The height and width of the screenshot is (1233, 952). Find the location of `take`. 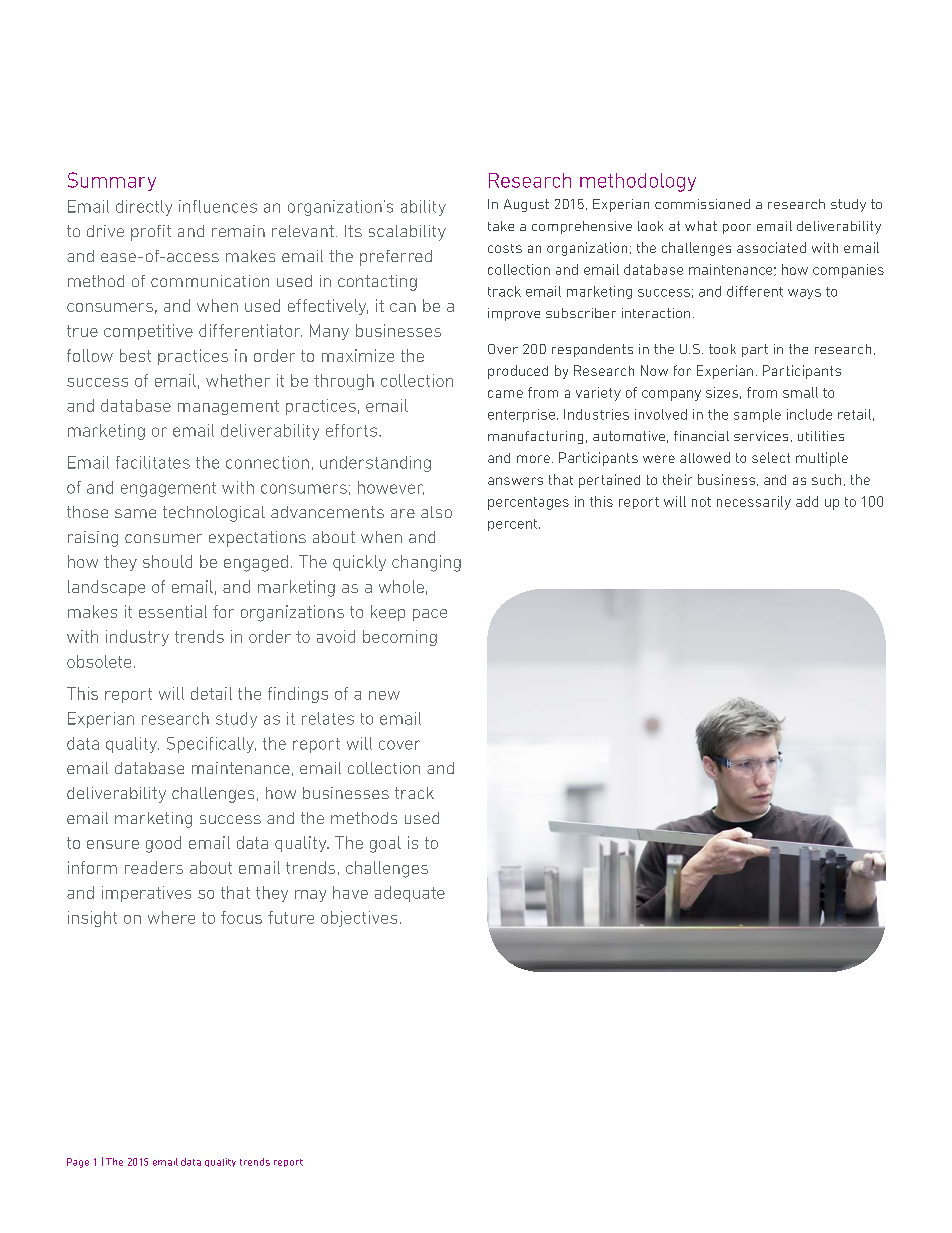

take is located at coordinates (501, 226).
